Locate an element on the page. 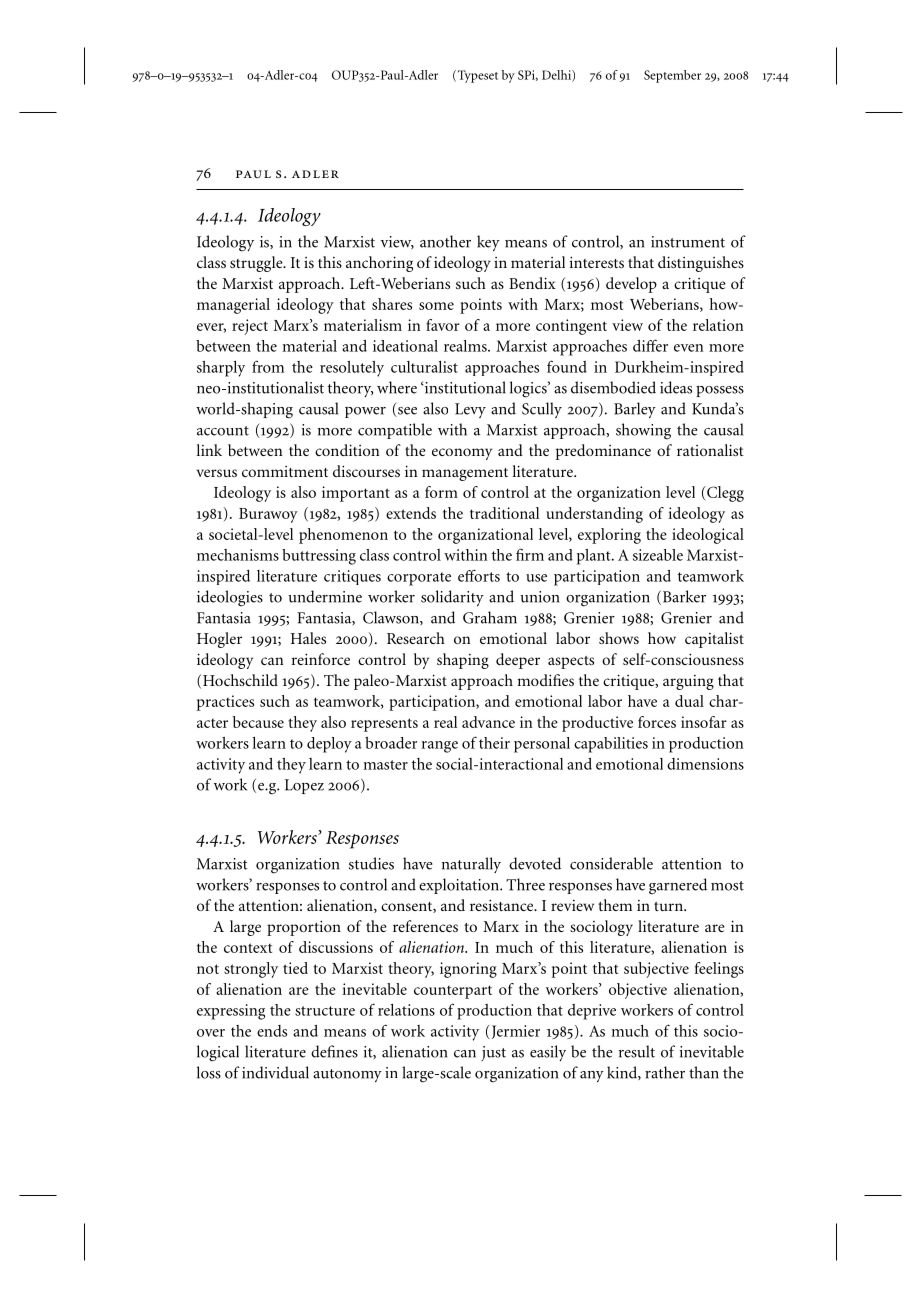  another is located at coordinates (445, 241).
